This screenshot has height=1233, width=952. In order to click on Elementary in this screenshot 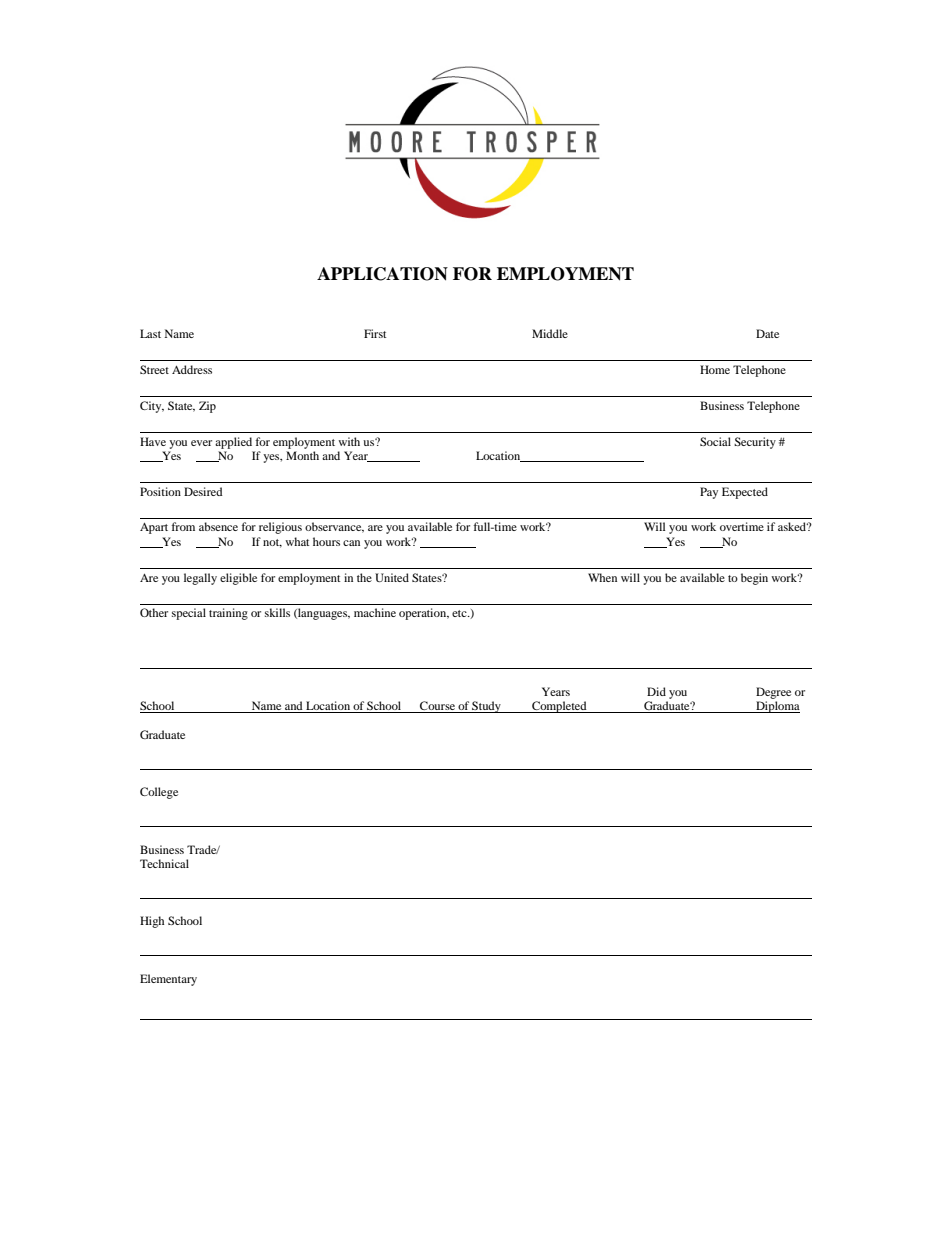, I will do `click(168, 980)`.
